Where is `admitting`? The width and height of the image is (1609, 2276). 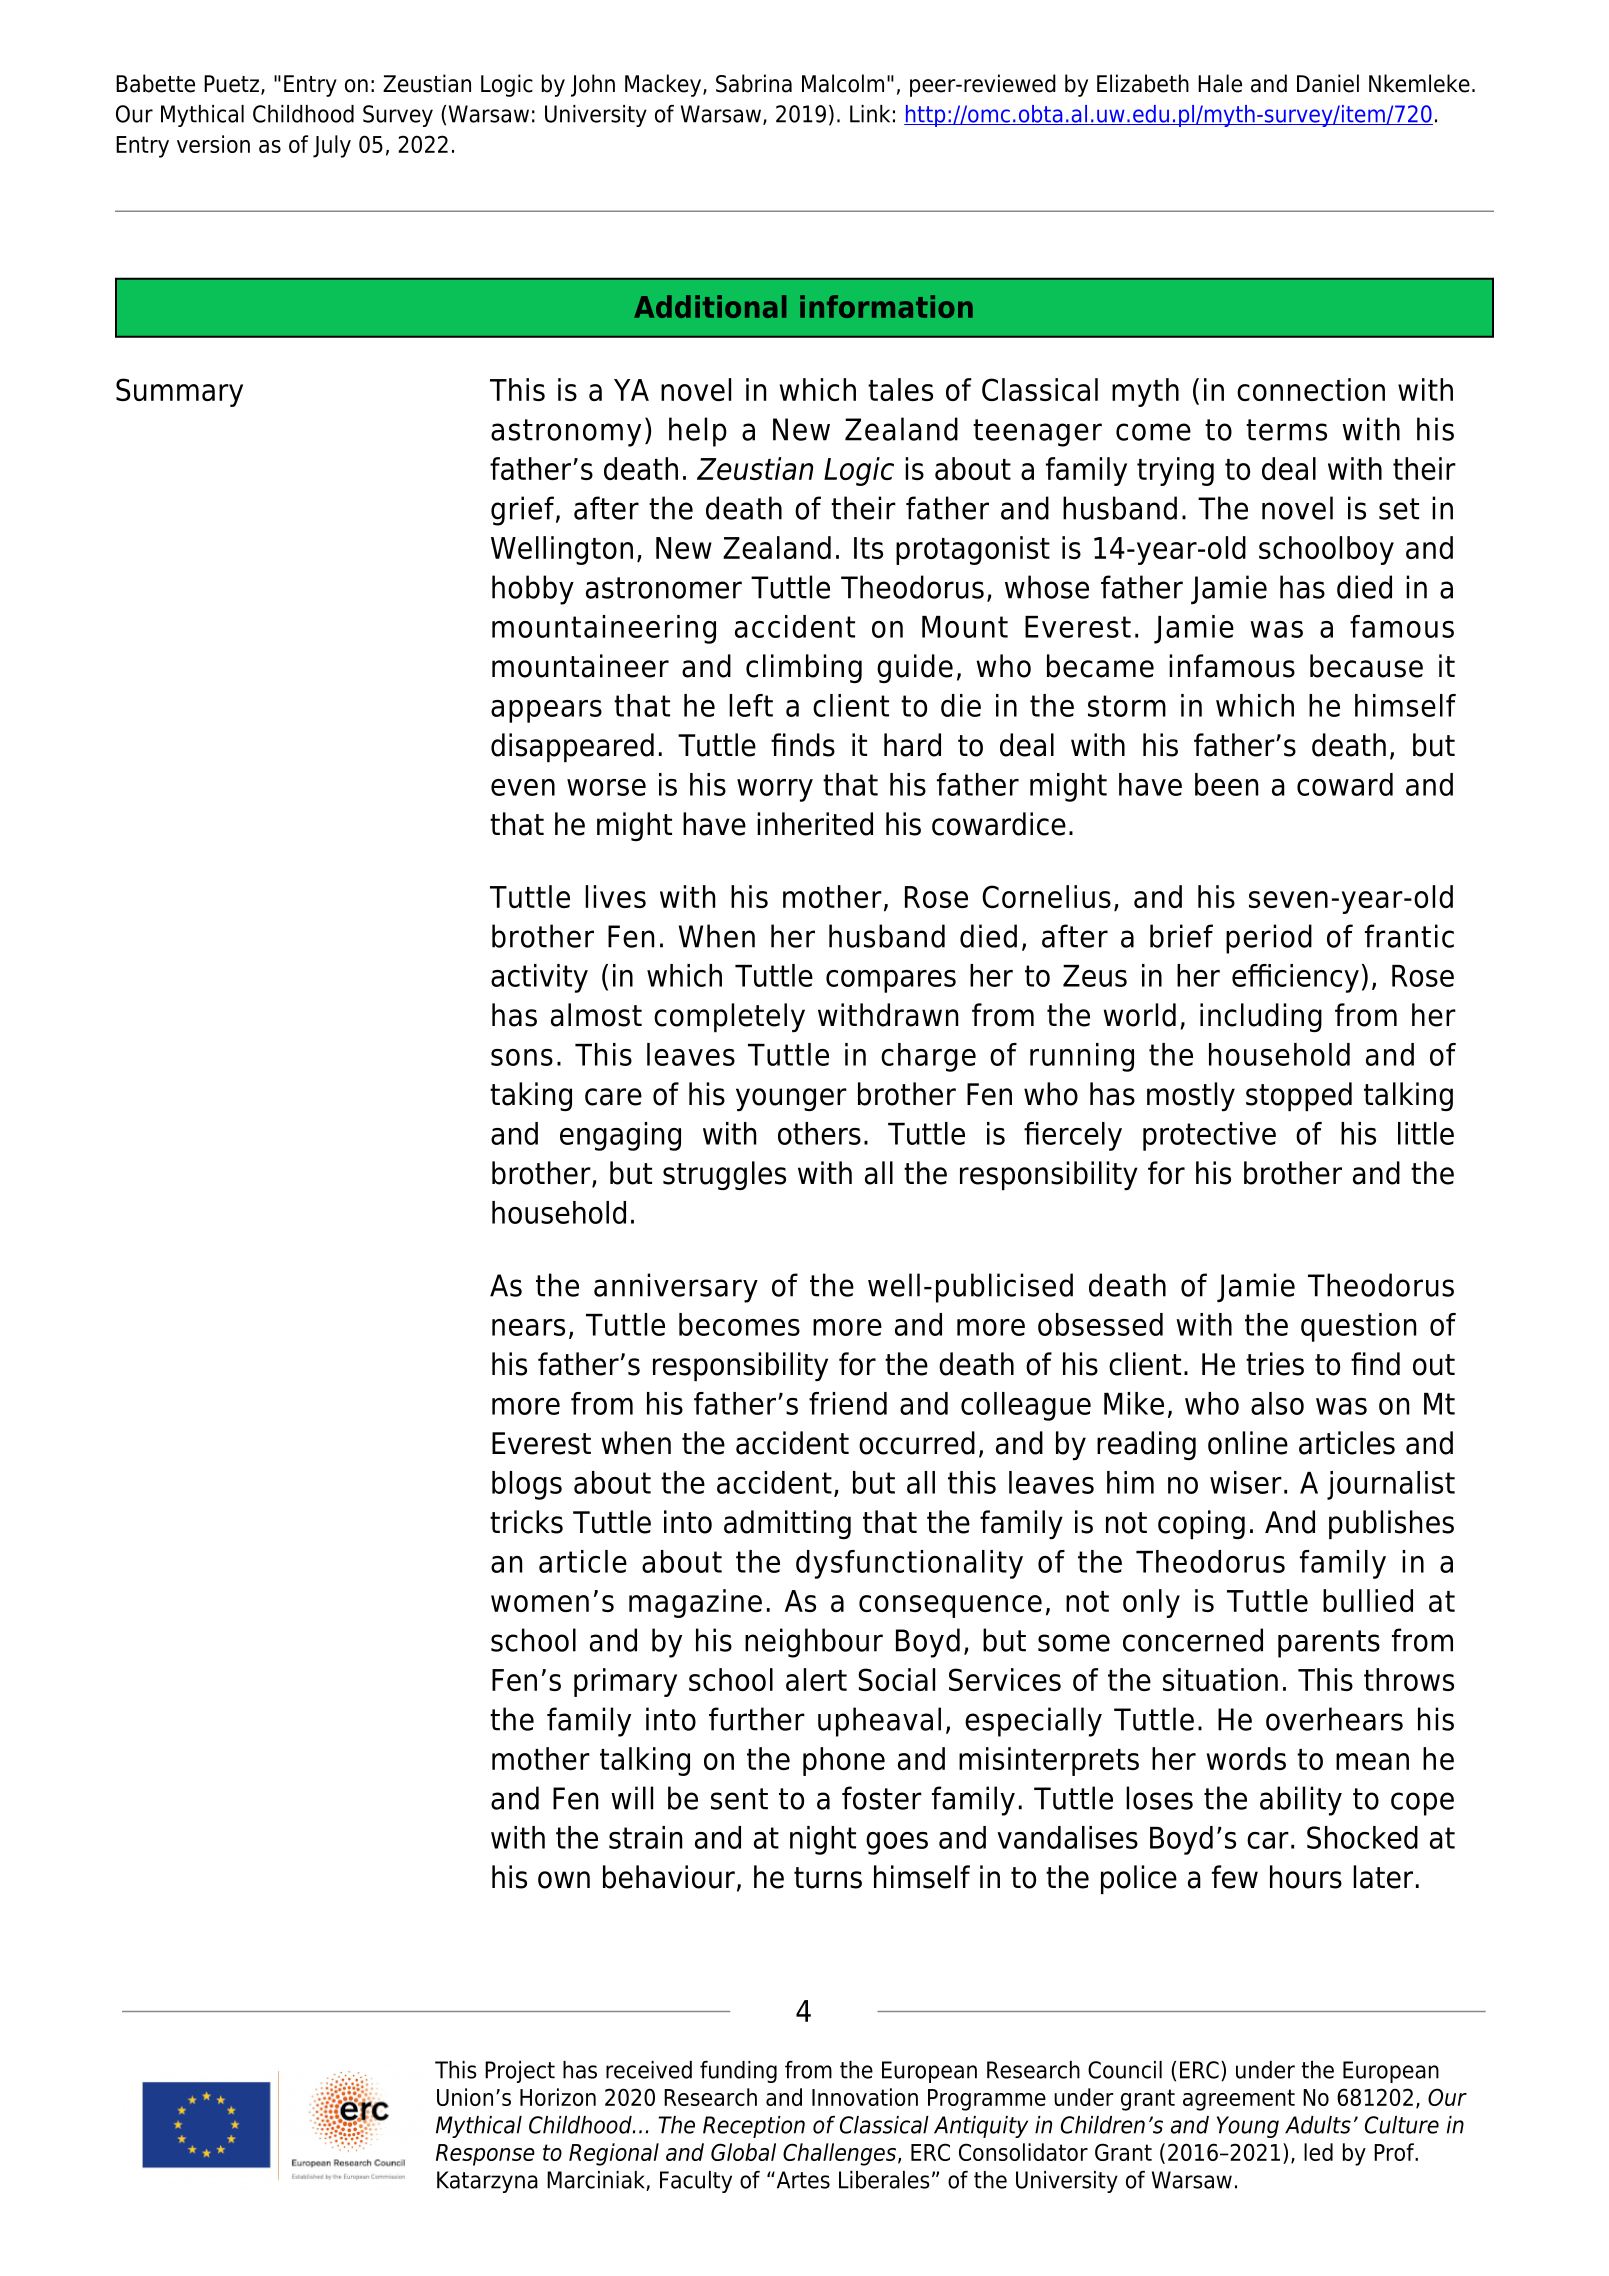
admitting is located at coordinates (787, 1524).
